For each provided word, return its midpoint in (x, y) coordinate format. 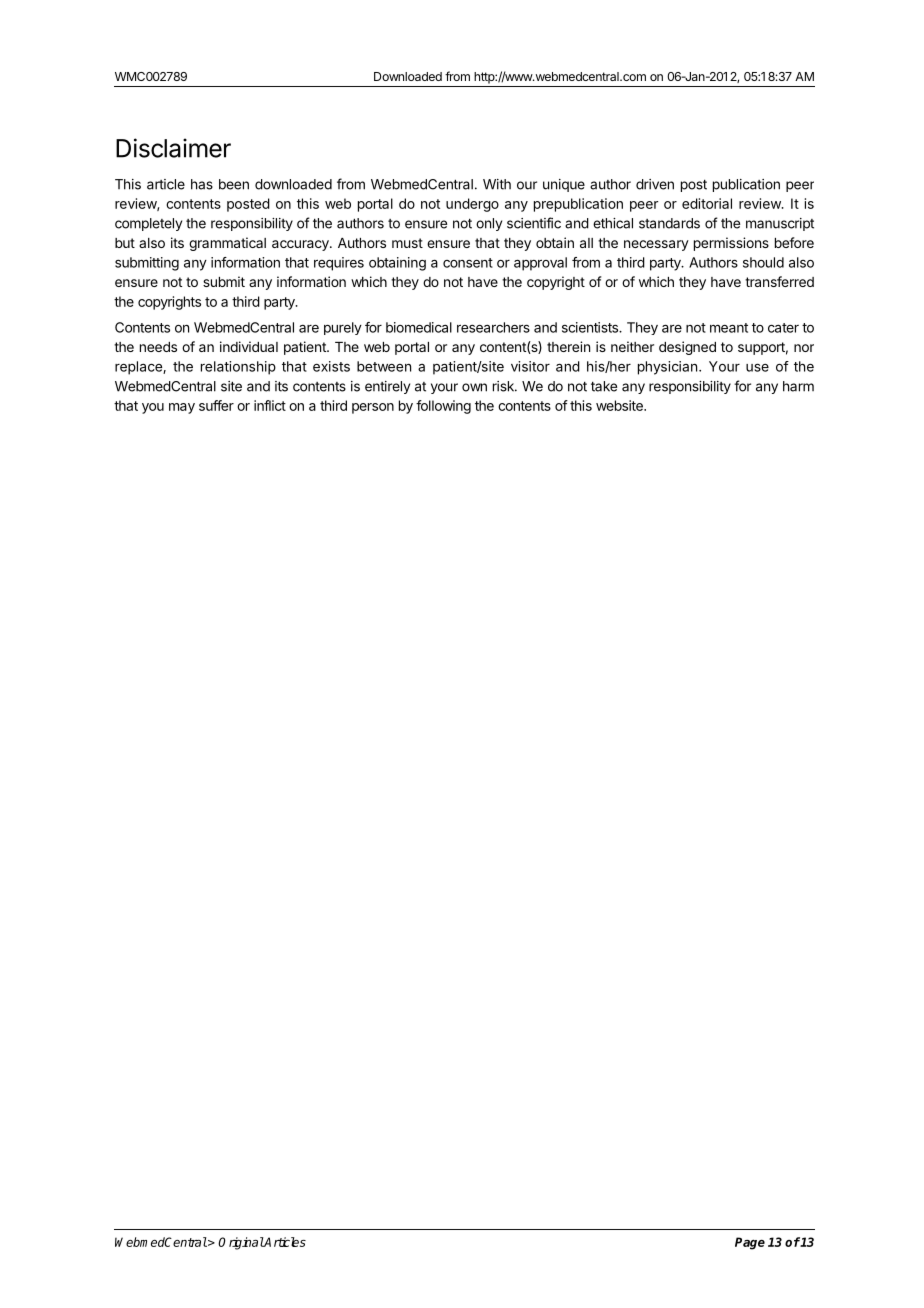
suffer (216, 405)
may (182, 408)
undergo (472, 205)
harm (798, 386)
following (443, 407)
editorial (707, 203)
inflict (270, 405)
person (373, 408)
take (604, 386)
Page (750, 1243)
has (202, 184)
